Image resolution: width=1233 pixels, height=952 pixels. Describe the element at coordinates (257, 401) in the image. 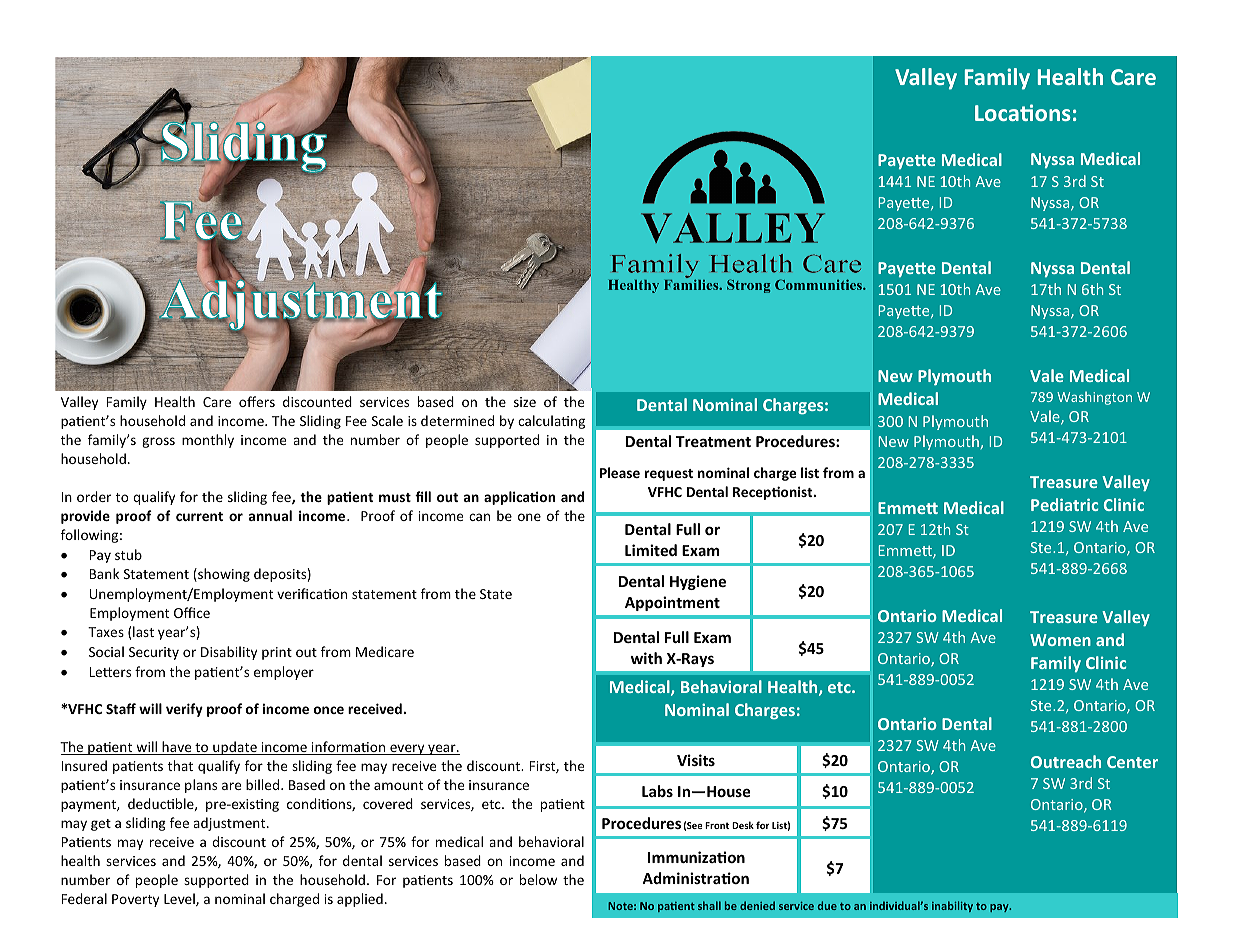

I see `offers` at that location.
